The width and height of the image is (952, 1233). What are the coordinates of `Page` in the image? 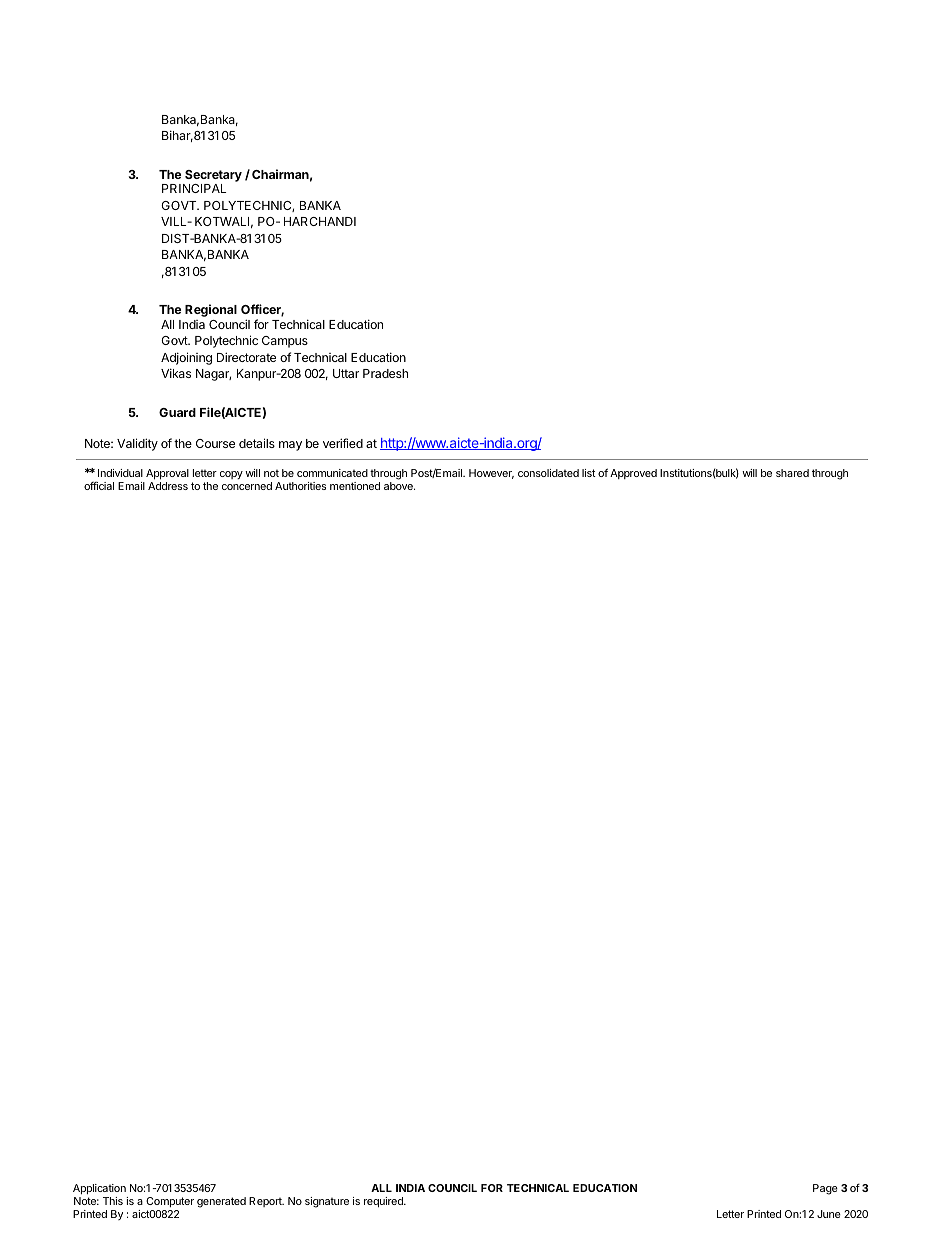 It's located at (825, 1189).
